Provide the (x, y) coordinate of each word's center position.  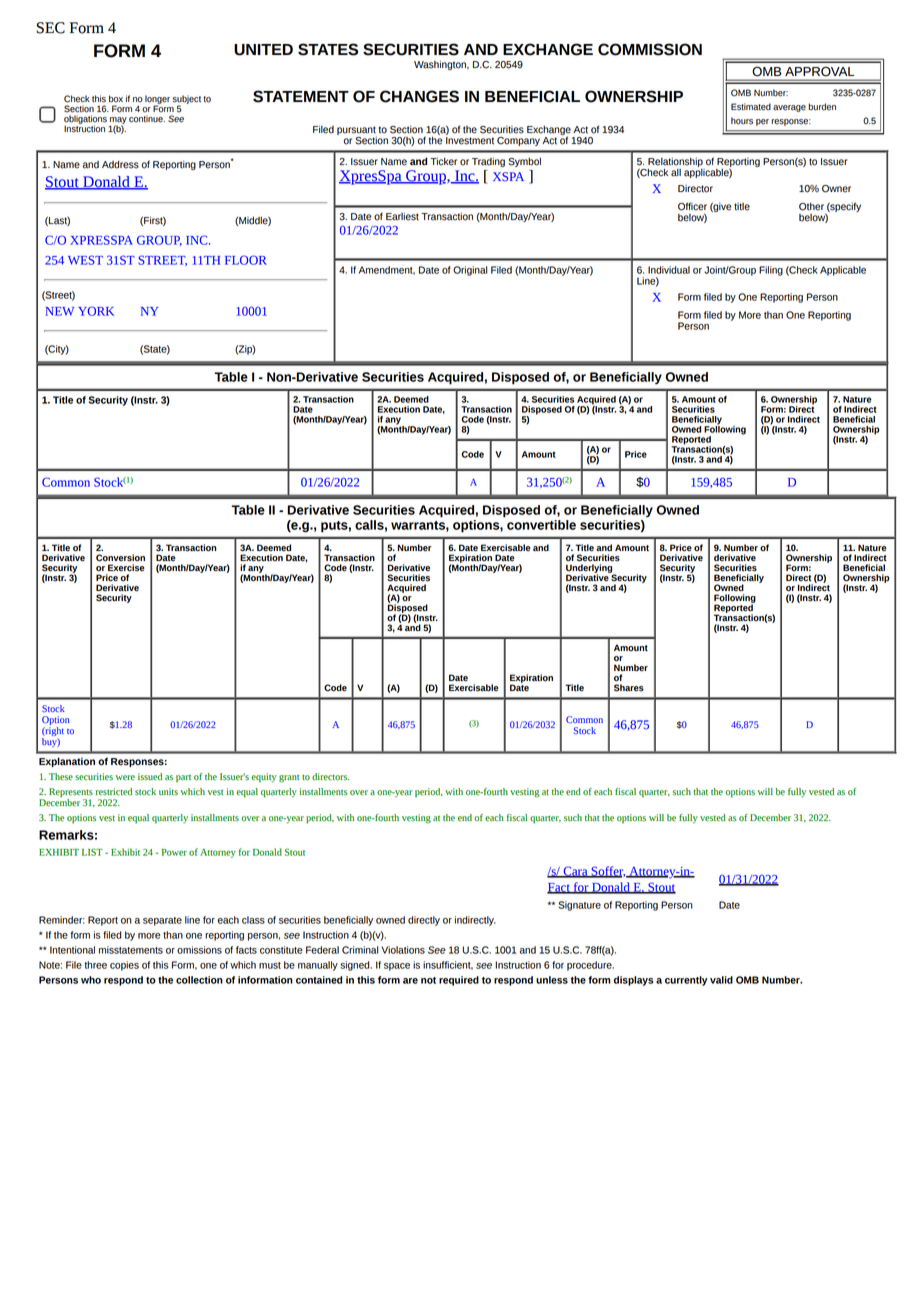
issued (150, 777)
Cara (575, 872)
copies (124, 966)
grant (289, 779)
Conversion (120, 558)
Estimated (751, 107)
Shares (629, 688)
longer (157, 100)
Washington (441, 65)
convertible (541, 525)
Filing (771, 271)
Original (470, 271)
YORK (96, 311)
